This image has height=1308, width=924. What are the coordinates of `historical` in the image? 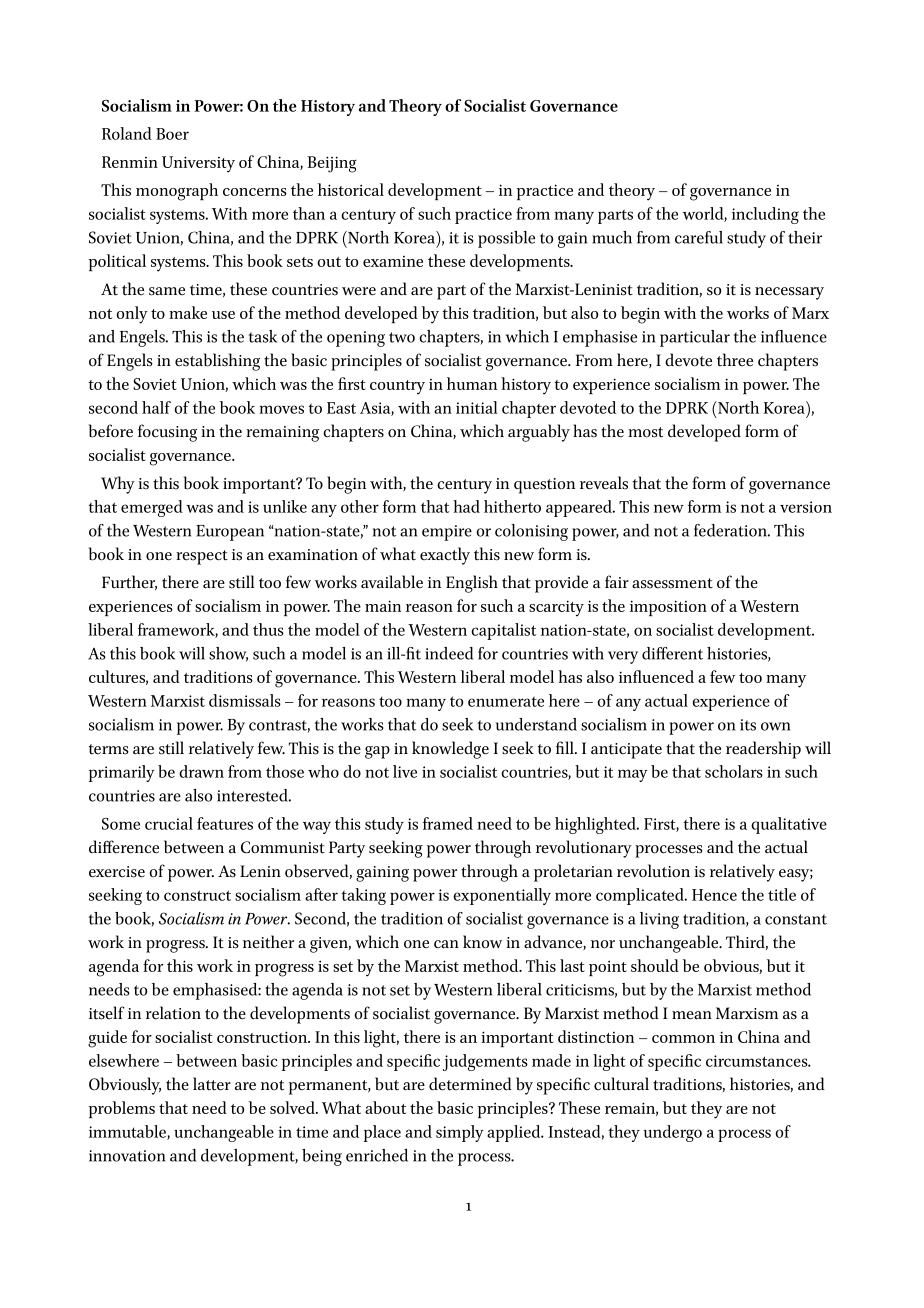 It's located at (351, 189).
